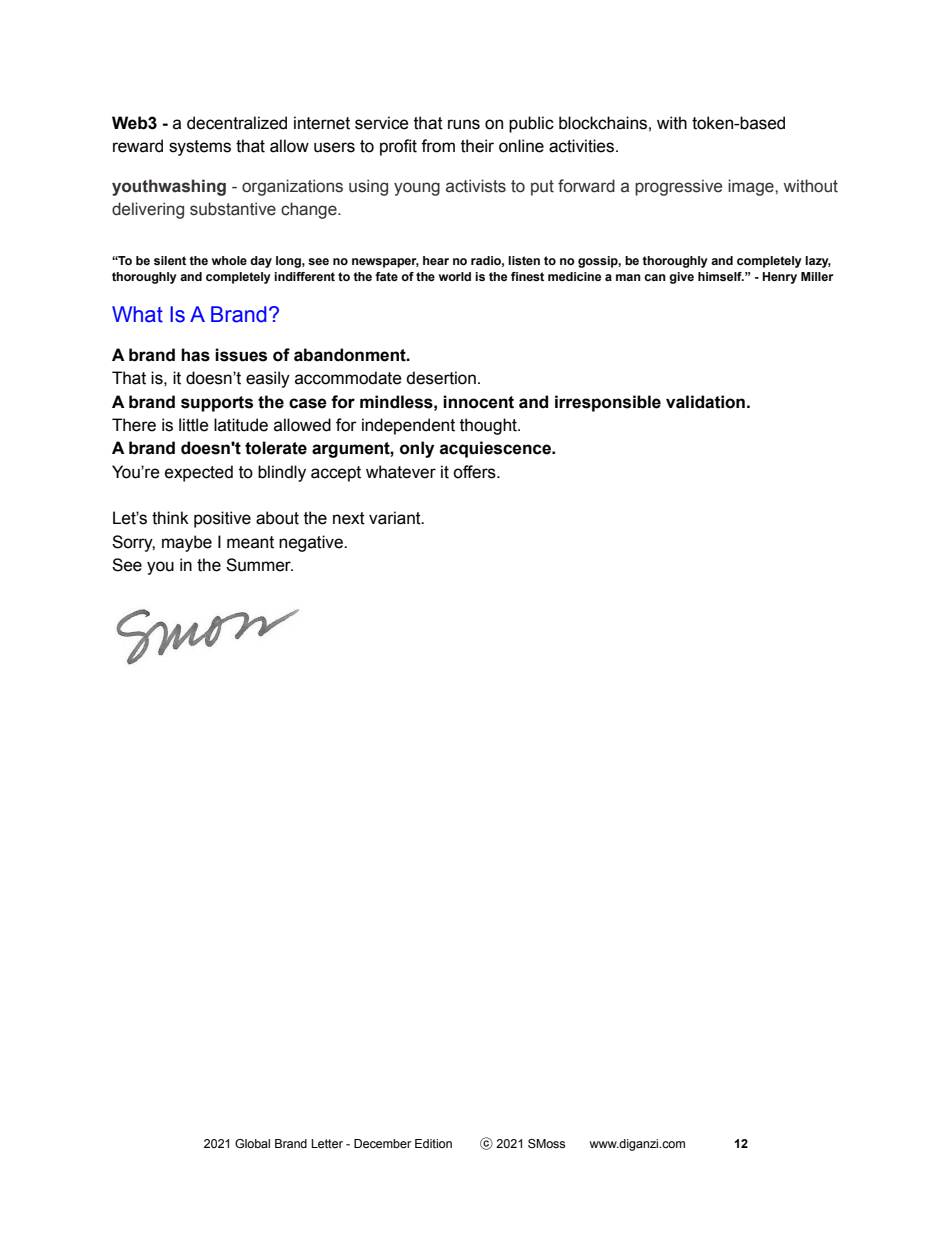  I want to click on systems, so click(200, 148).
